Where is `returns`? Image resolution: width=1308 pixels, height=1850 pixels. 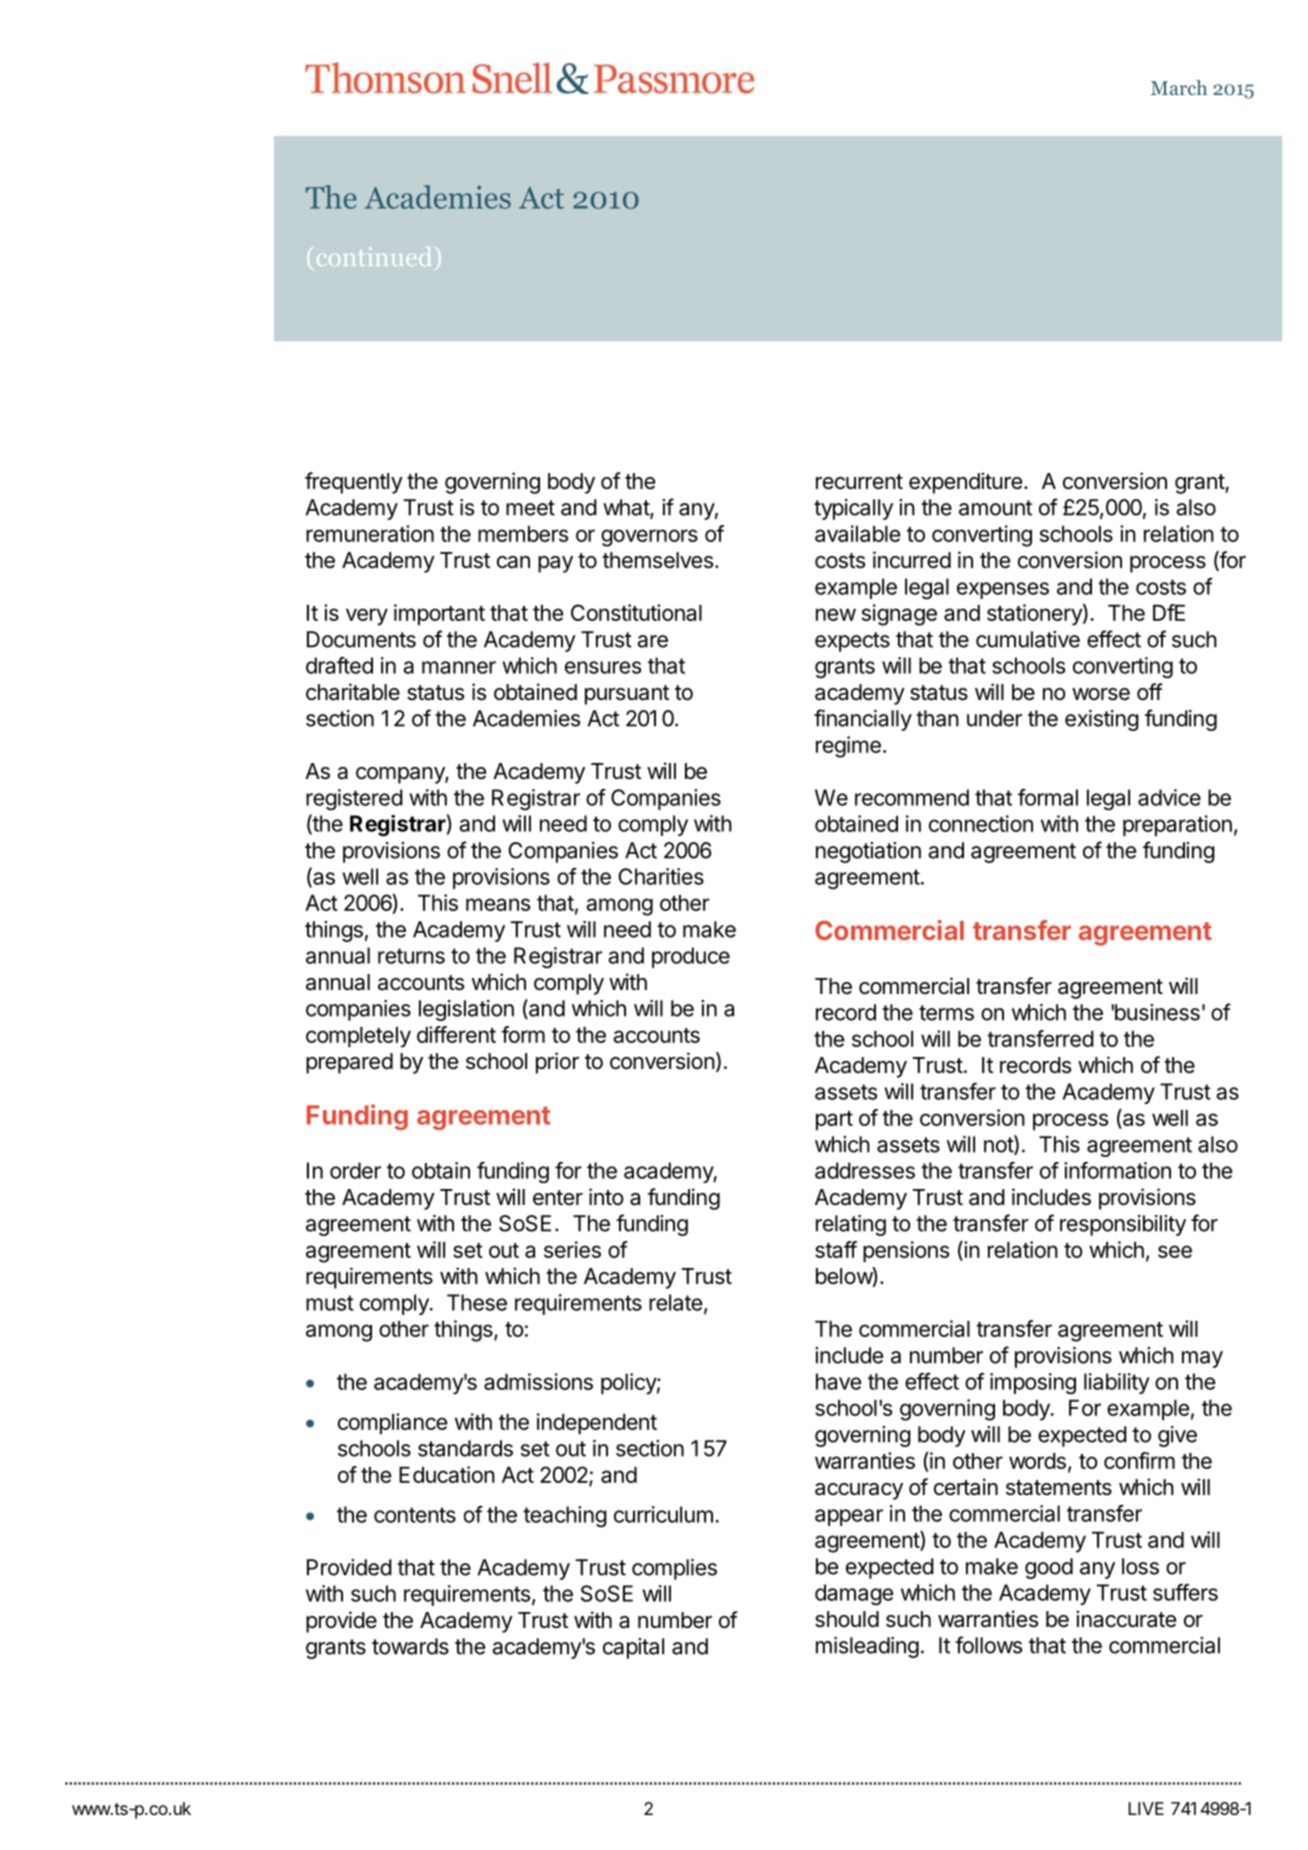 returns is located at coordinates (411, 956).
